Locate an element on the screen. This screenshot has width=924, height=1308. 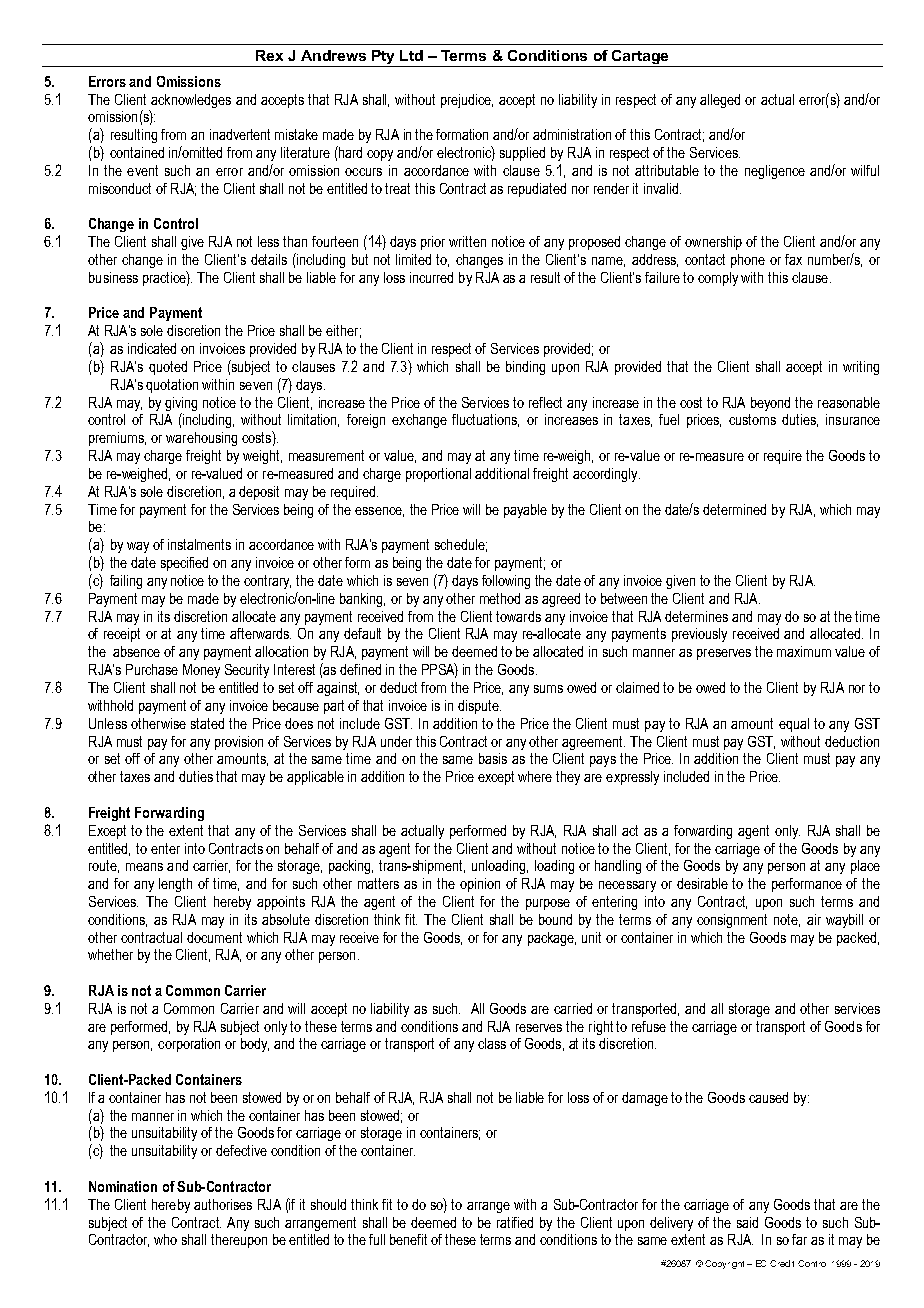
Nomination is located at coordinates (123, 1186).
